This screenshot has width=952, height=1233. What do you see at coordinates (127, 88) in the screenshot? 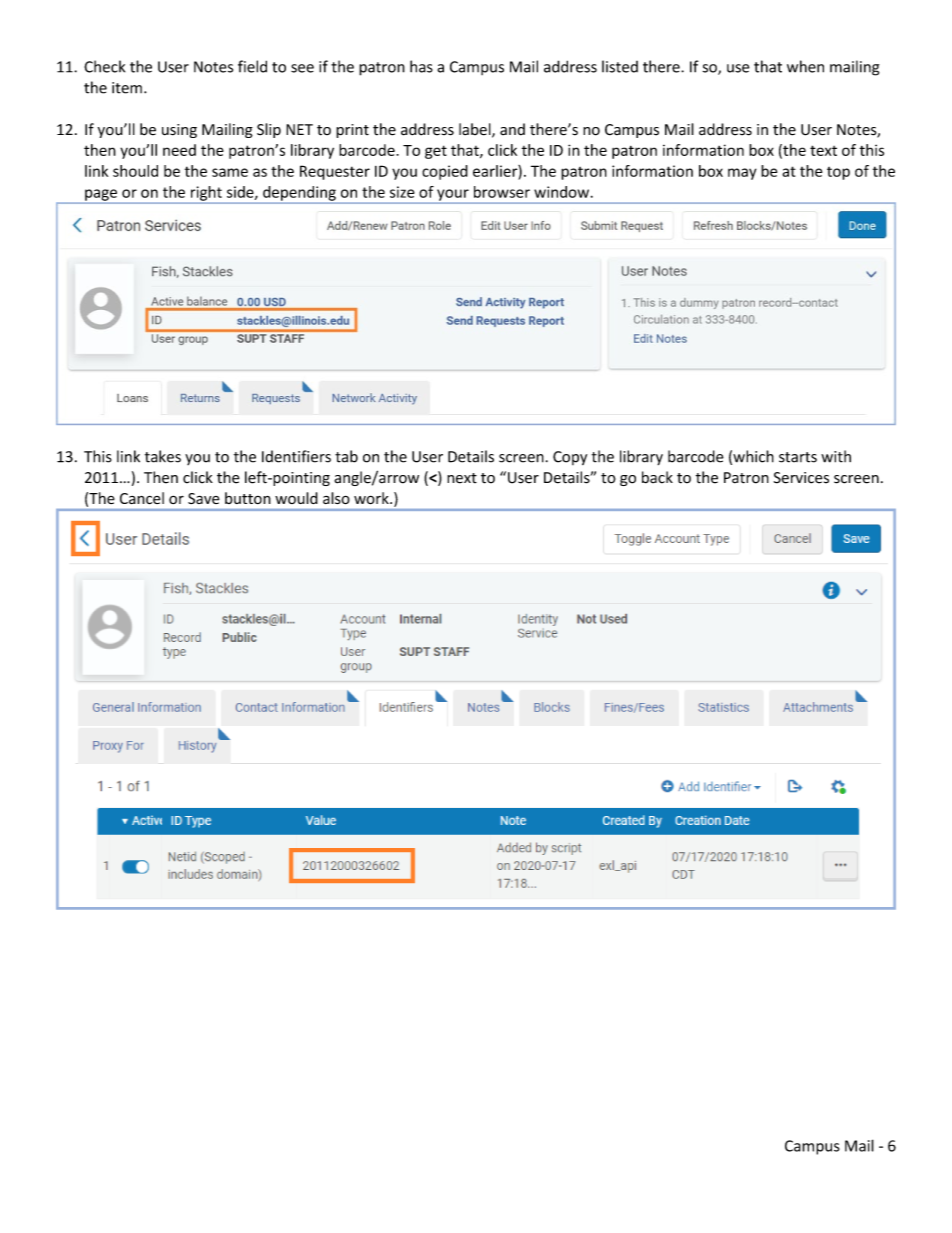
I see `item` at bounding box center [127, 88].
